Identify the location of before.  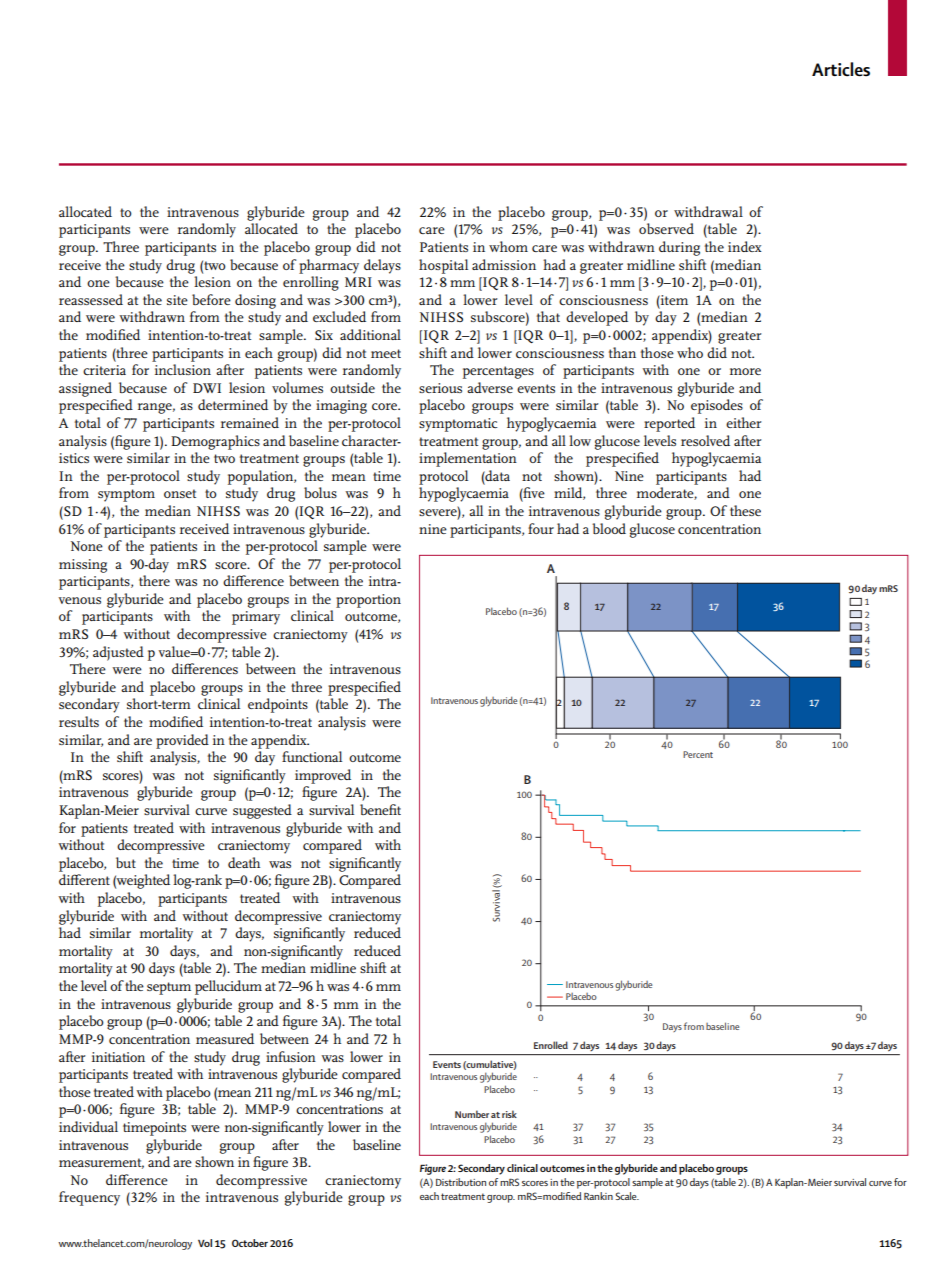
(211, 299).
